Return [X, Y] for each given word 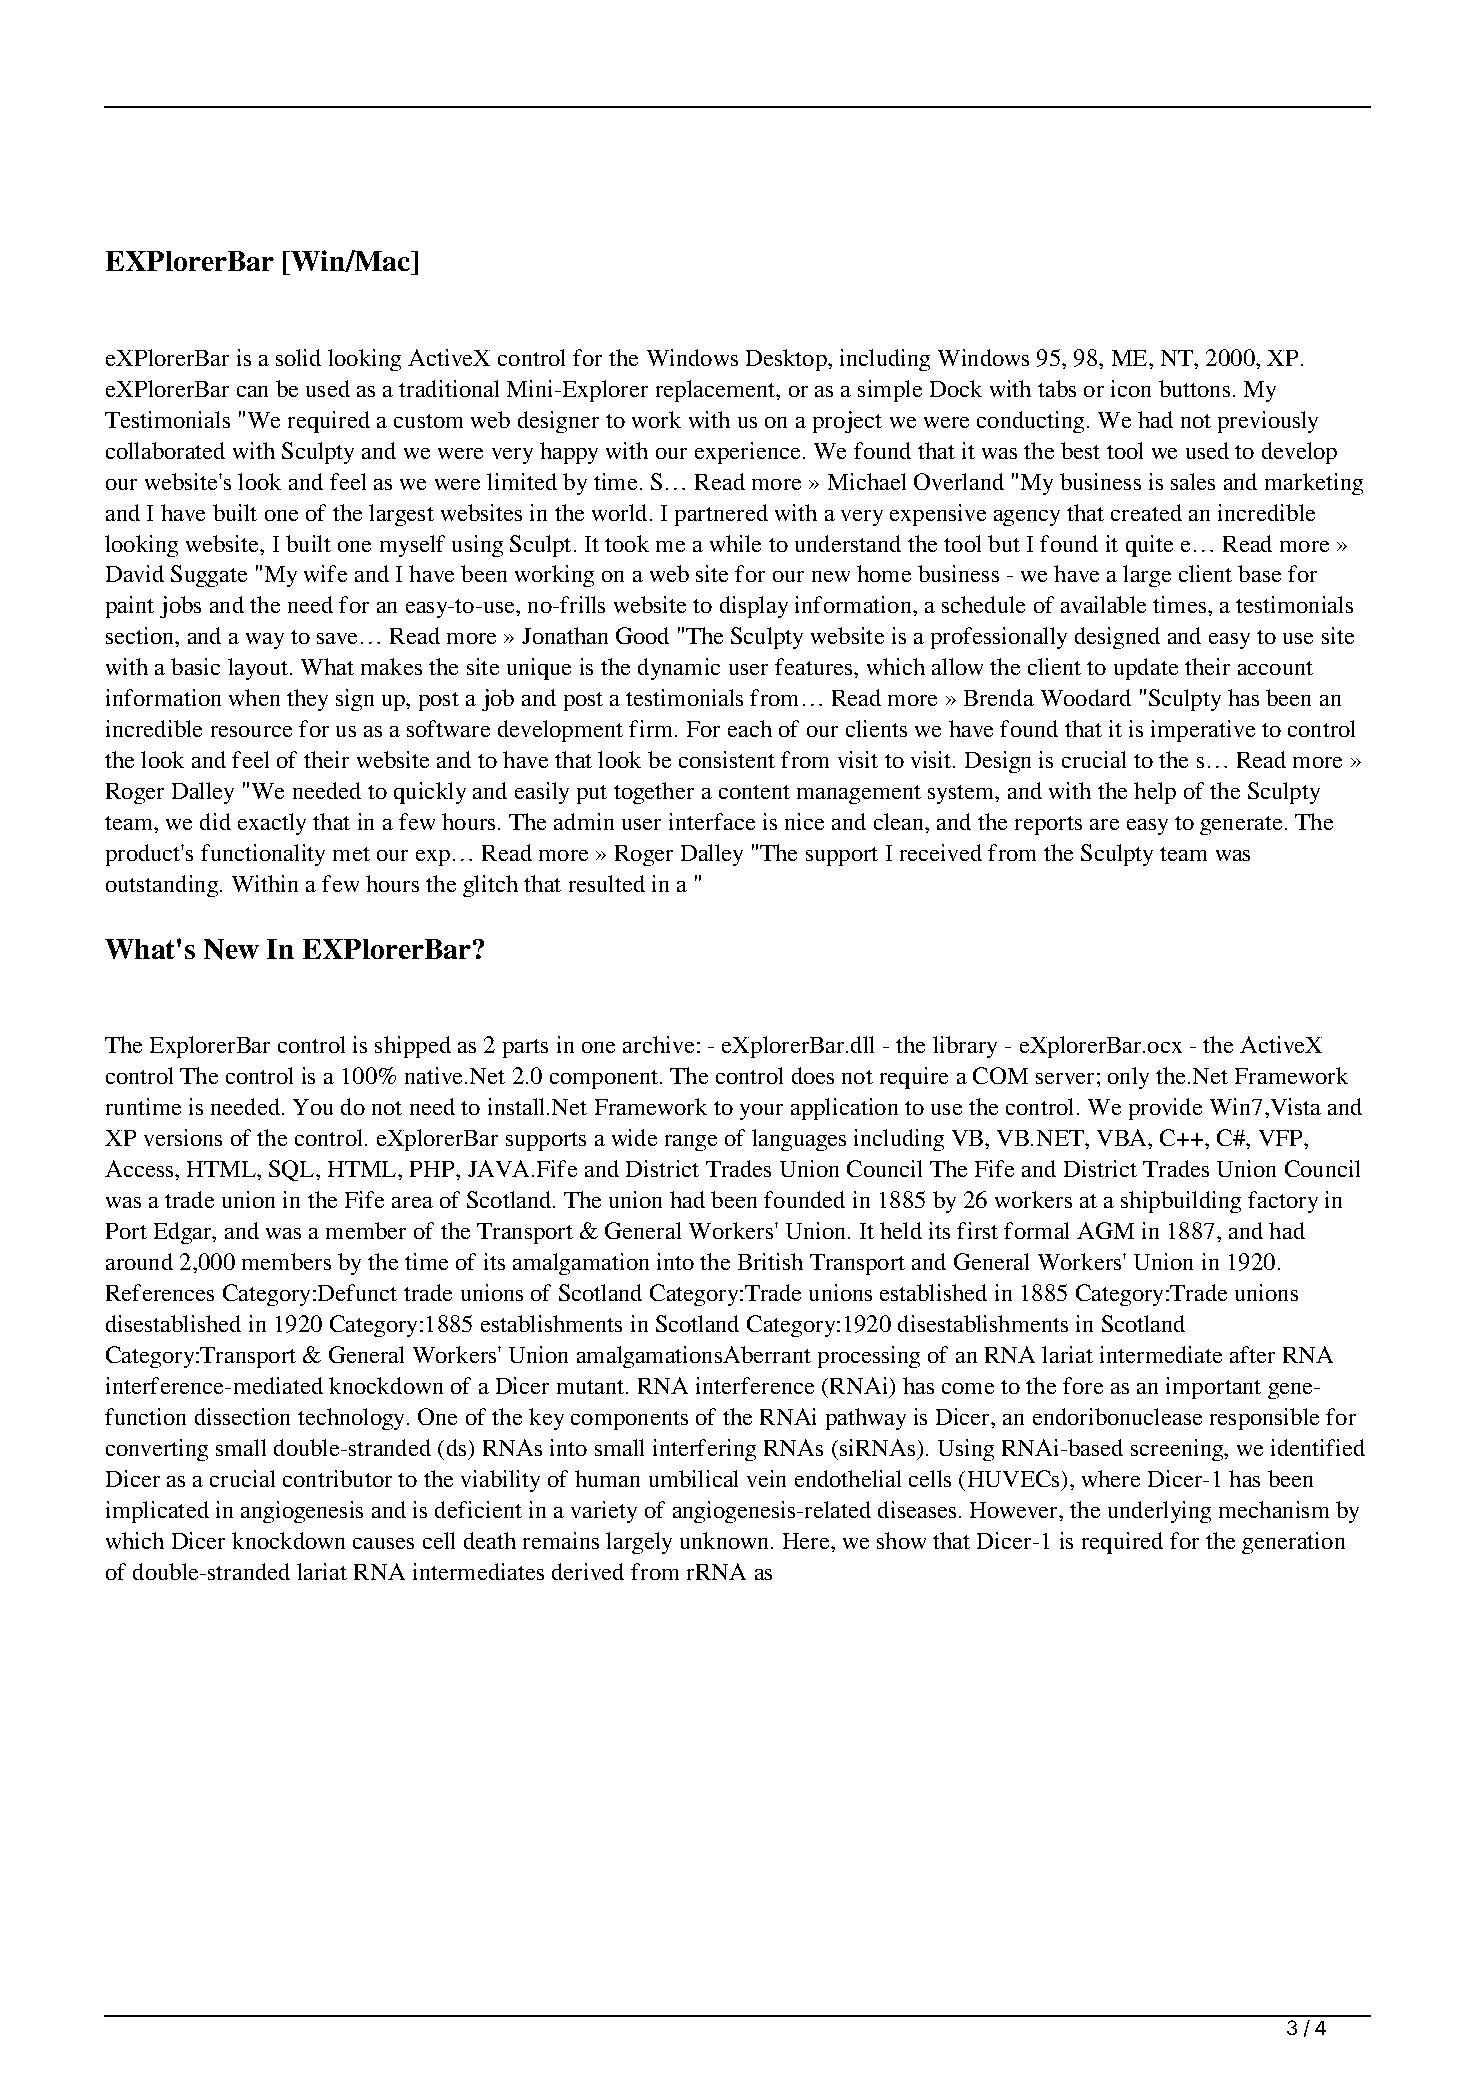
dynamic [679, 669]
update [1146, 669]
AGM [1105, 1230]
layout [259, 669]
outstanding [163, 886]
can [252, 391]
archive [658, 1044]
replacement [717, 391]
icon [1131, 388]
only [1128, 1078]
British [770, 1261]
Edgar [184, 1233]
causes [383, 1543]
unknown [726, 1540]
